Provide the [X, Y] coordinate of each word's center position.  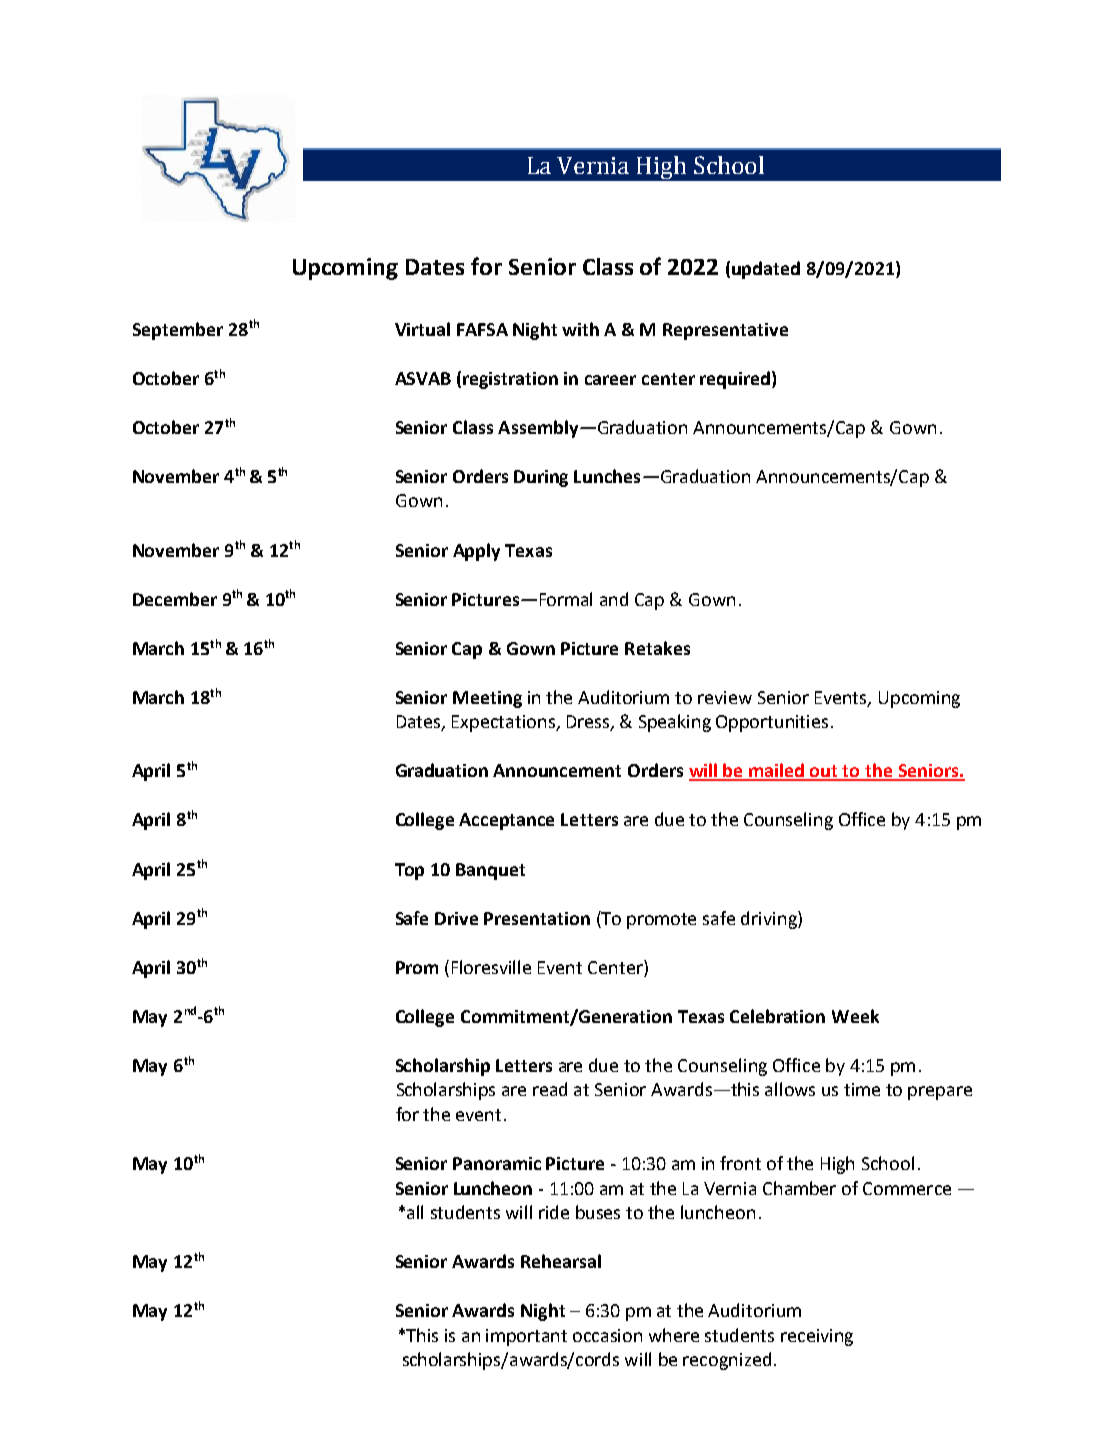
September [178, 331]
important [526, 1337]
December [175, 599]
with [580, 329]
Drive [456, 918]
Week [855, 1016]
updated [766, 270]
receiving [817, 1337]
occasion [607, 1335]
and [614, 599]
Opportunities [772, 723]
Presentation [537, 918]
